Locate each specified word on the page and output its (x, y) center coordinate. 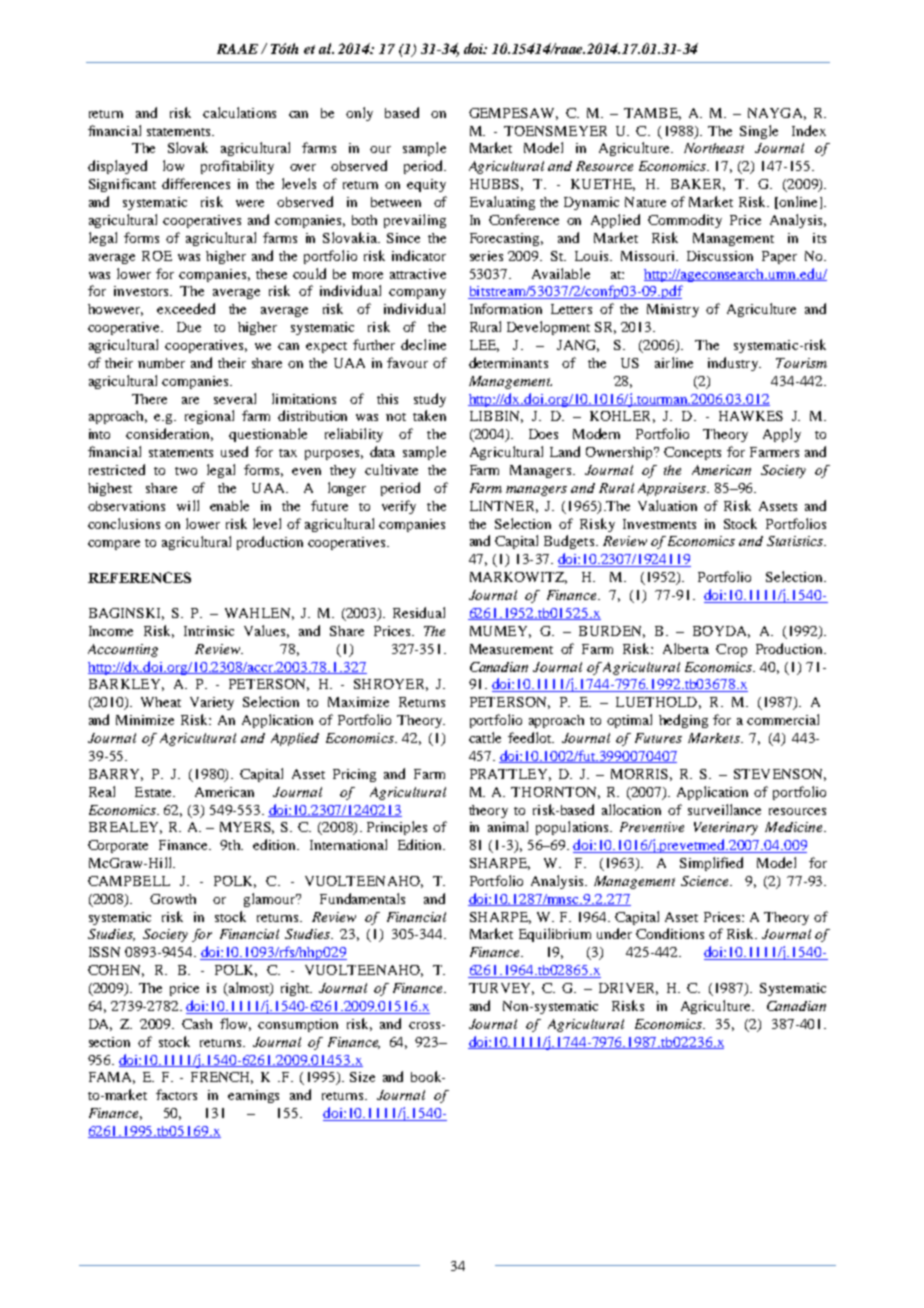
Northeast (714, 148)
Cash (197, 1024)
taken (429, 415)
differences (196, 183)
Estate (154, 792)
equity (426, 185)
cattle (485, 737)
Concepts (692, 453)
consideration (169, 434)
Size (362, 1077)
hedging (683, 721)
